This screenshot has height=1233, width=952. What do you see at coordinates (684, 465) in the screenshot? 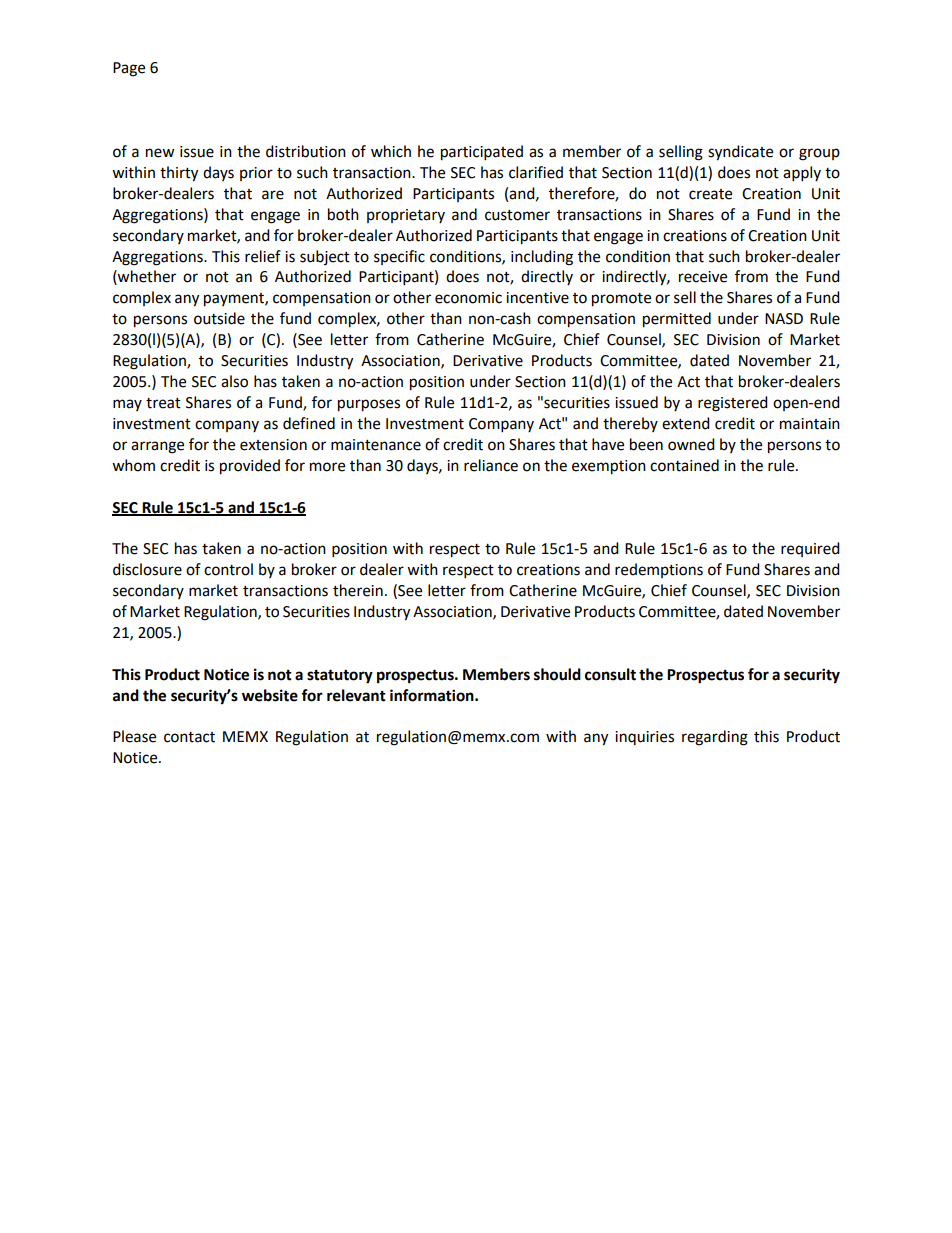
I see `contained` at bounding box center [684, 465].
